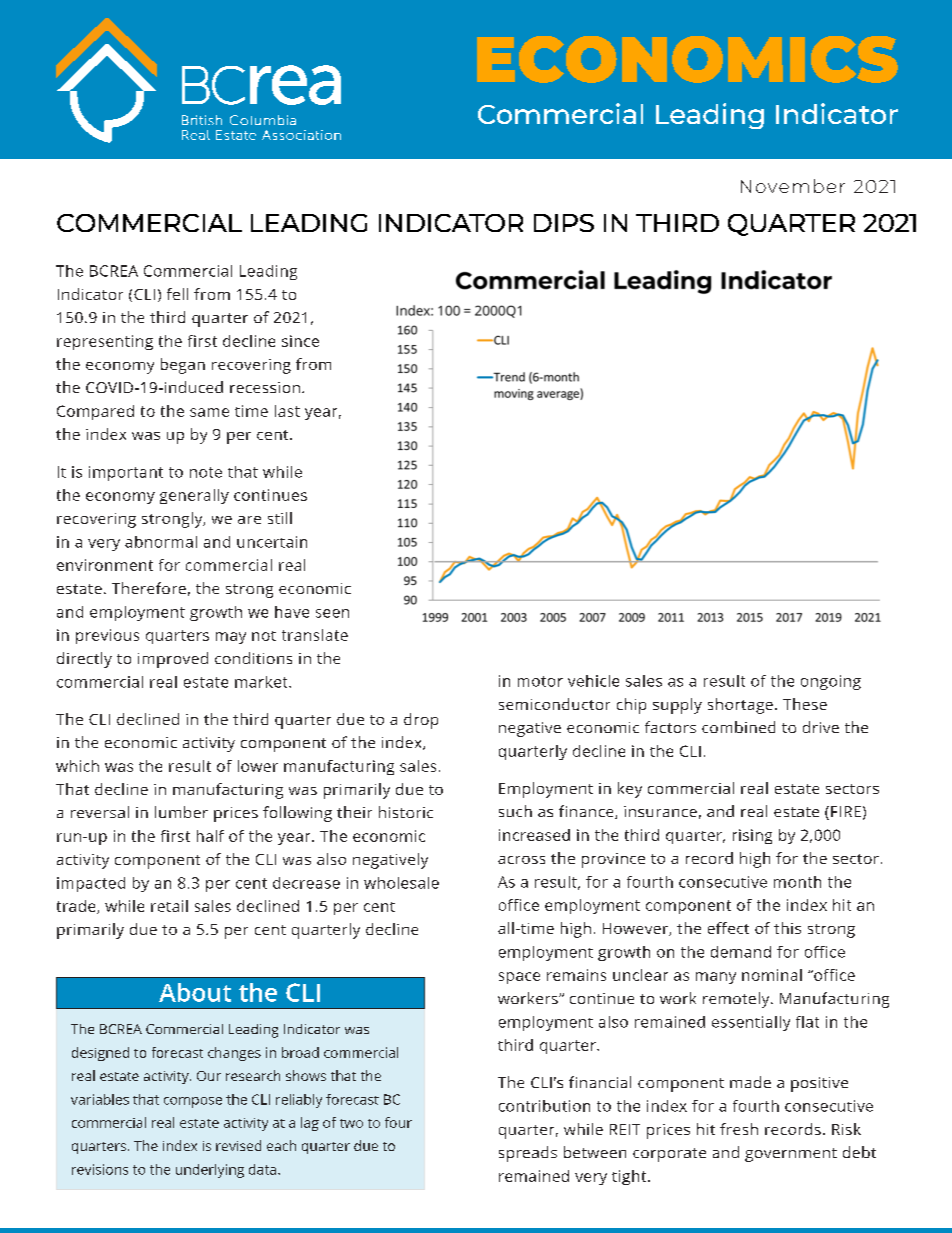  I want to click on abnormal, so click(161, 542).
